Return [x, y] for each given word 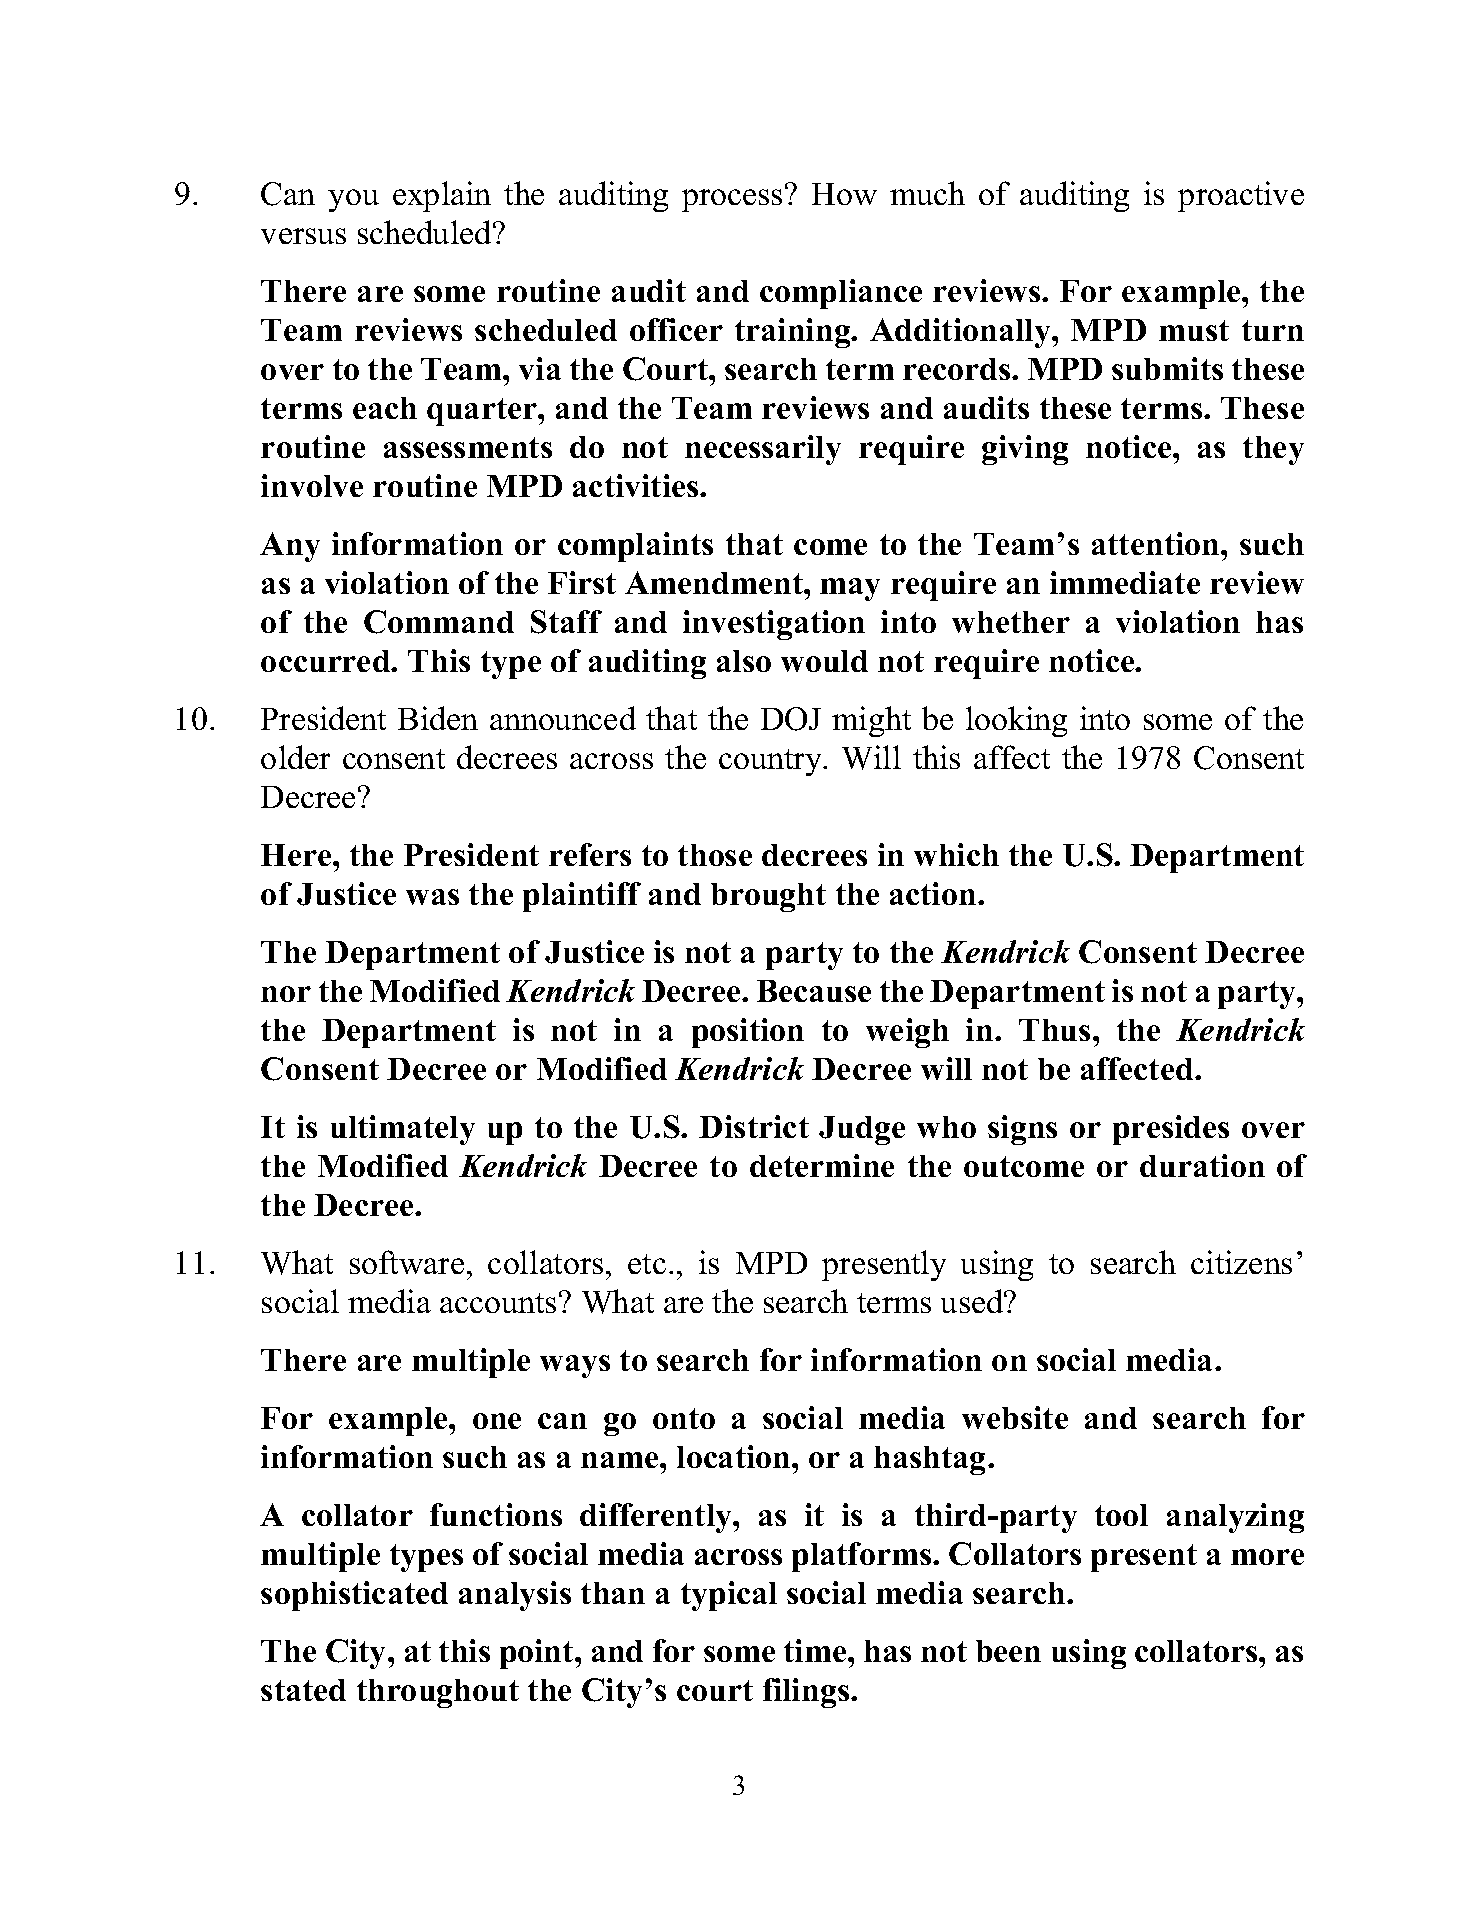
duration [1202, 1165]
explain [442, 196]
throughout [438, 1693]
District [754, 1126]
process [732, 200]
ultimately [403, 1130]
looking [1016, 721]
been [1008, 1651]
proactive [1241, 196]
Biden [438, 718]
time [816, 1650]
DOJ [791, 719]
